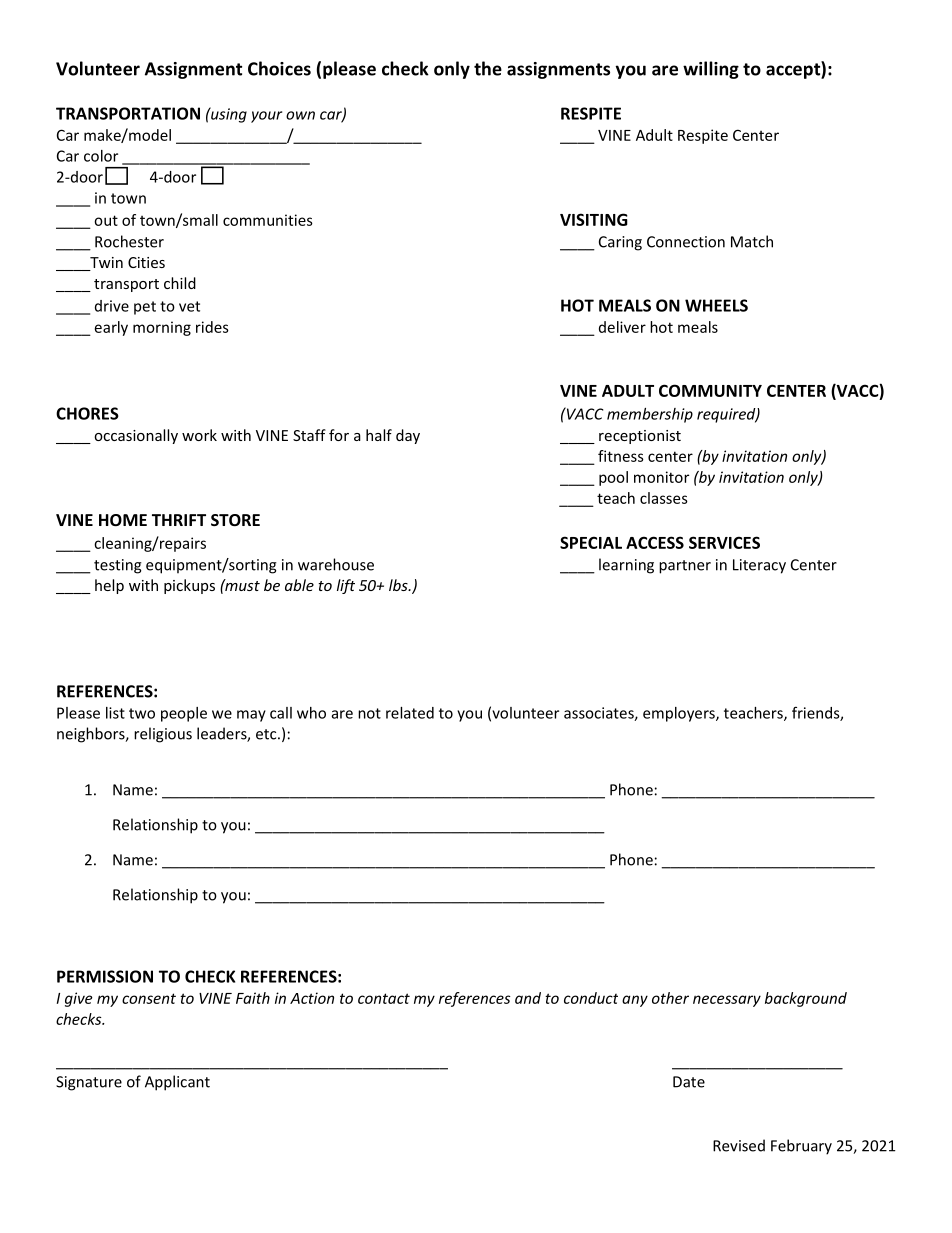 The height and width of the page is (1233, 952). Describe the element at coordinates (710, 390) in the page. I see `COMMUNITY` at that location.
